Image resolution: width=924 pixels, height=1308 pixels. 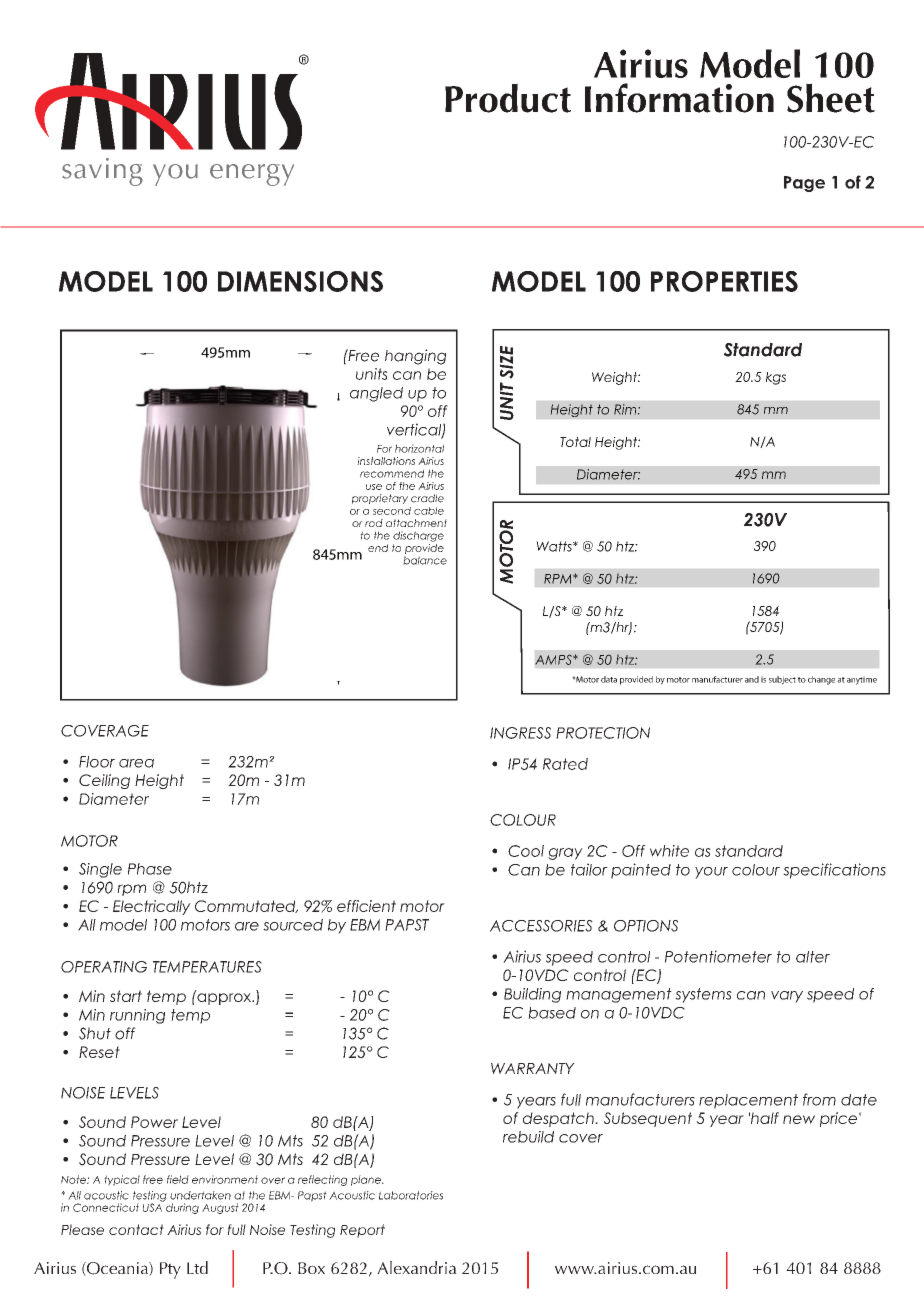 What do you see at coordinates (532, 995) in the page?
I see `Building` at bounding box center [532, 995].
